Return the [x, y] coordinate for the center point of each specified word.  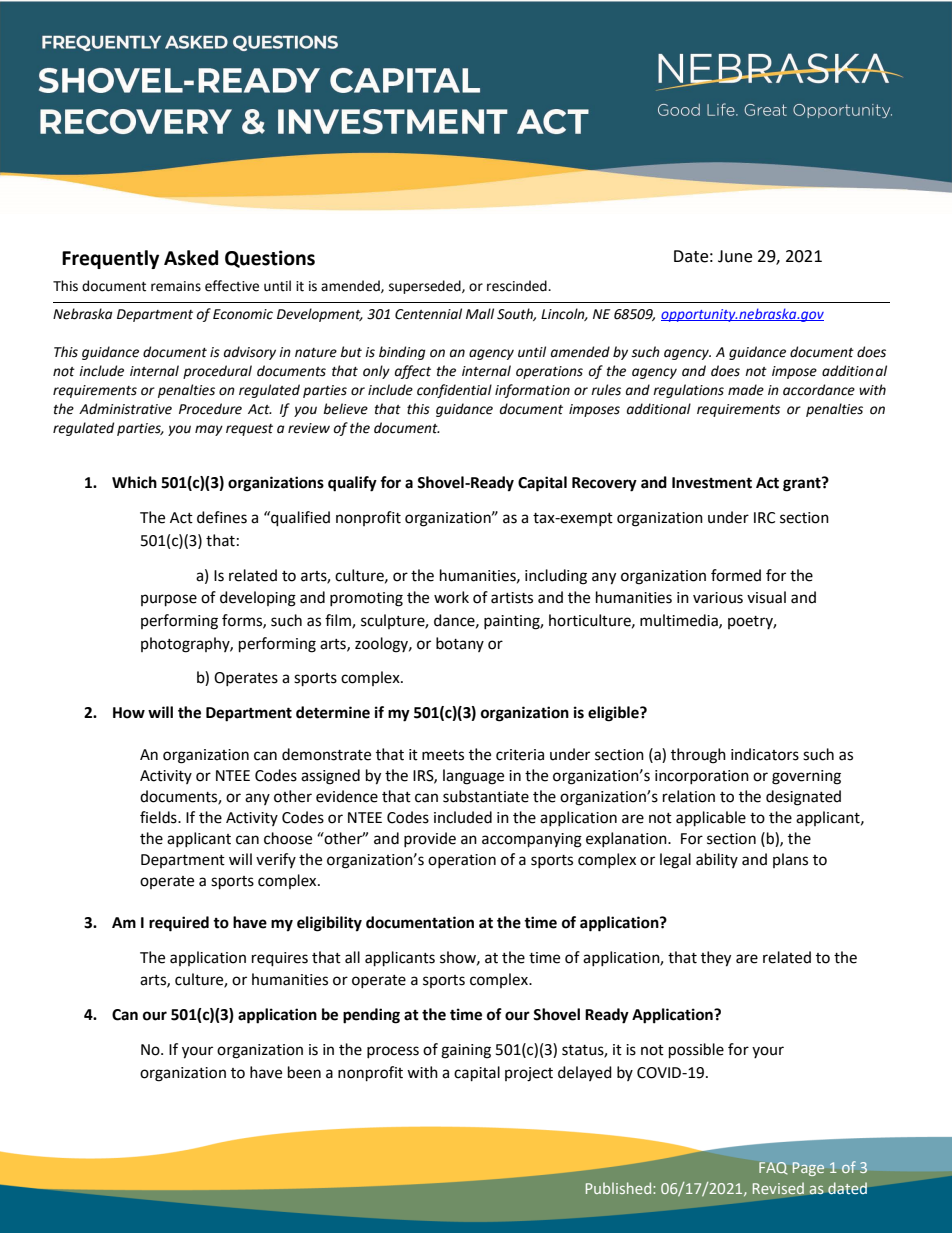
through [698, 756]
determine [333, 712]
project [529, 1074]
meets [443, 755]
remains [176, 286]
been [304, 1072]
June [735, 256]
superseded [426, 287]
